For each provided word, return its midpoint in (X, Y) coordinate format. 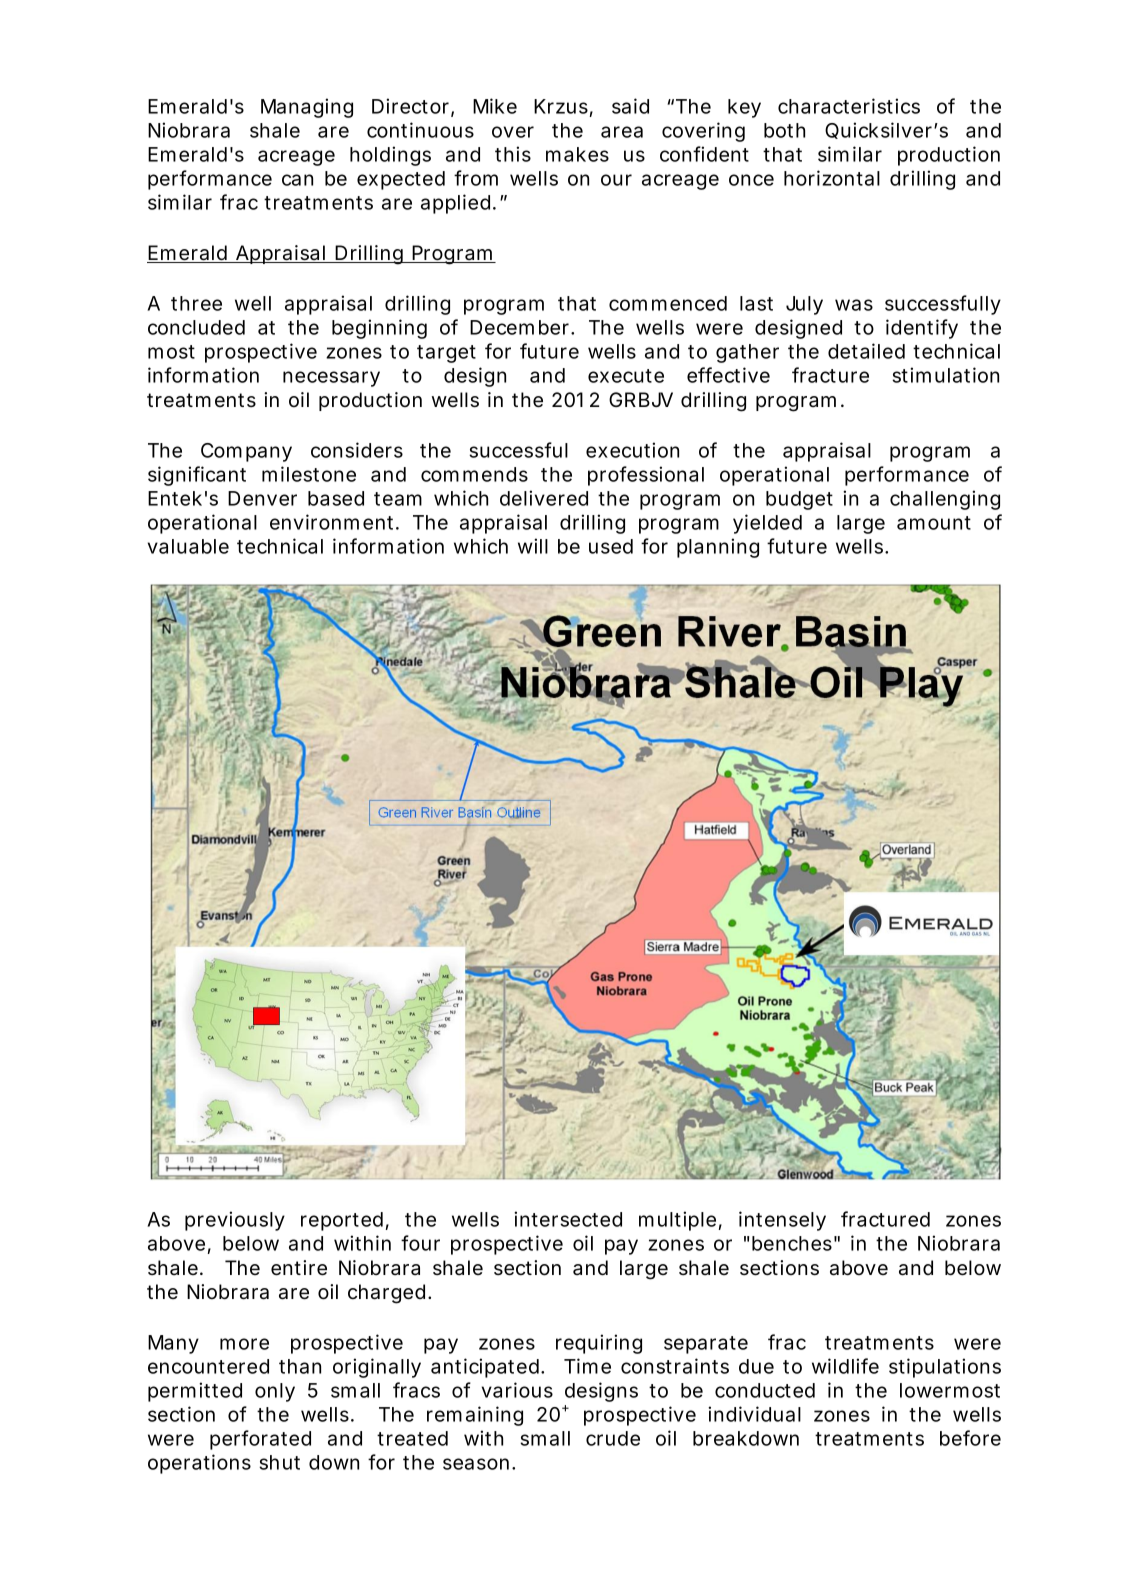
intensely (782, 1221)
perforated (260, 1440)
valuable (188, 546)
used (611, 546)
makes (577, 154)
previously (235, 1221)
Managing (307, 108)
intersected (568, 1219)
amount (934, 523)
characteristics (849, 106)
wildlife (845, 1366)
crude (613, 1438)
